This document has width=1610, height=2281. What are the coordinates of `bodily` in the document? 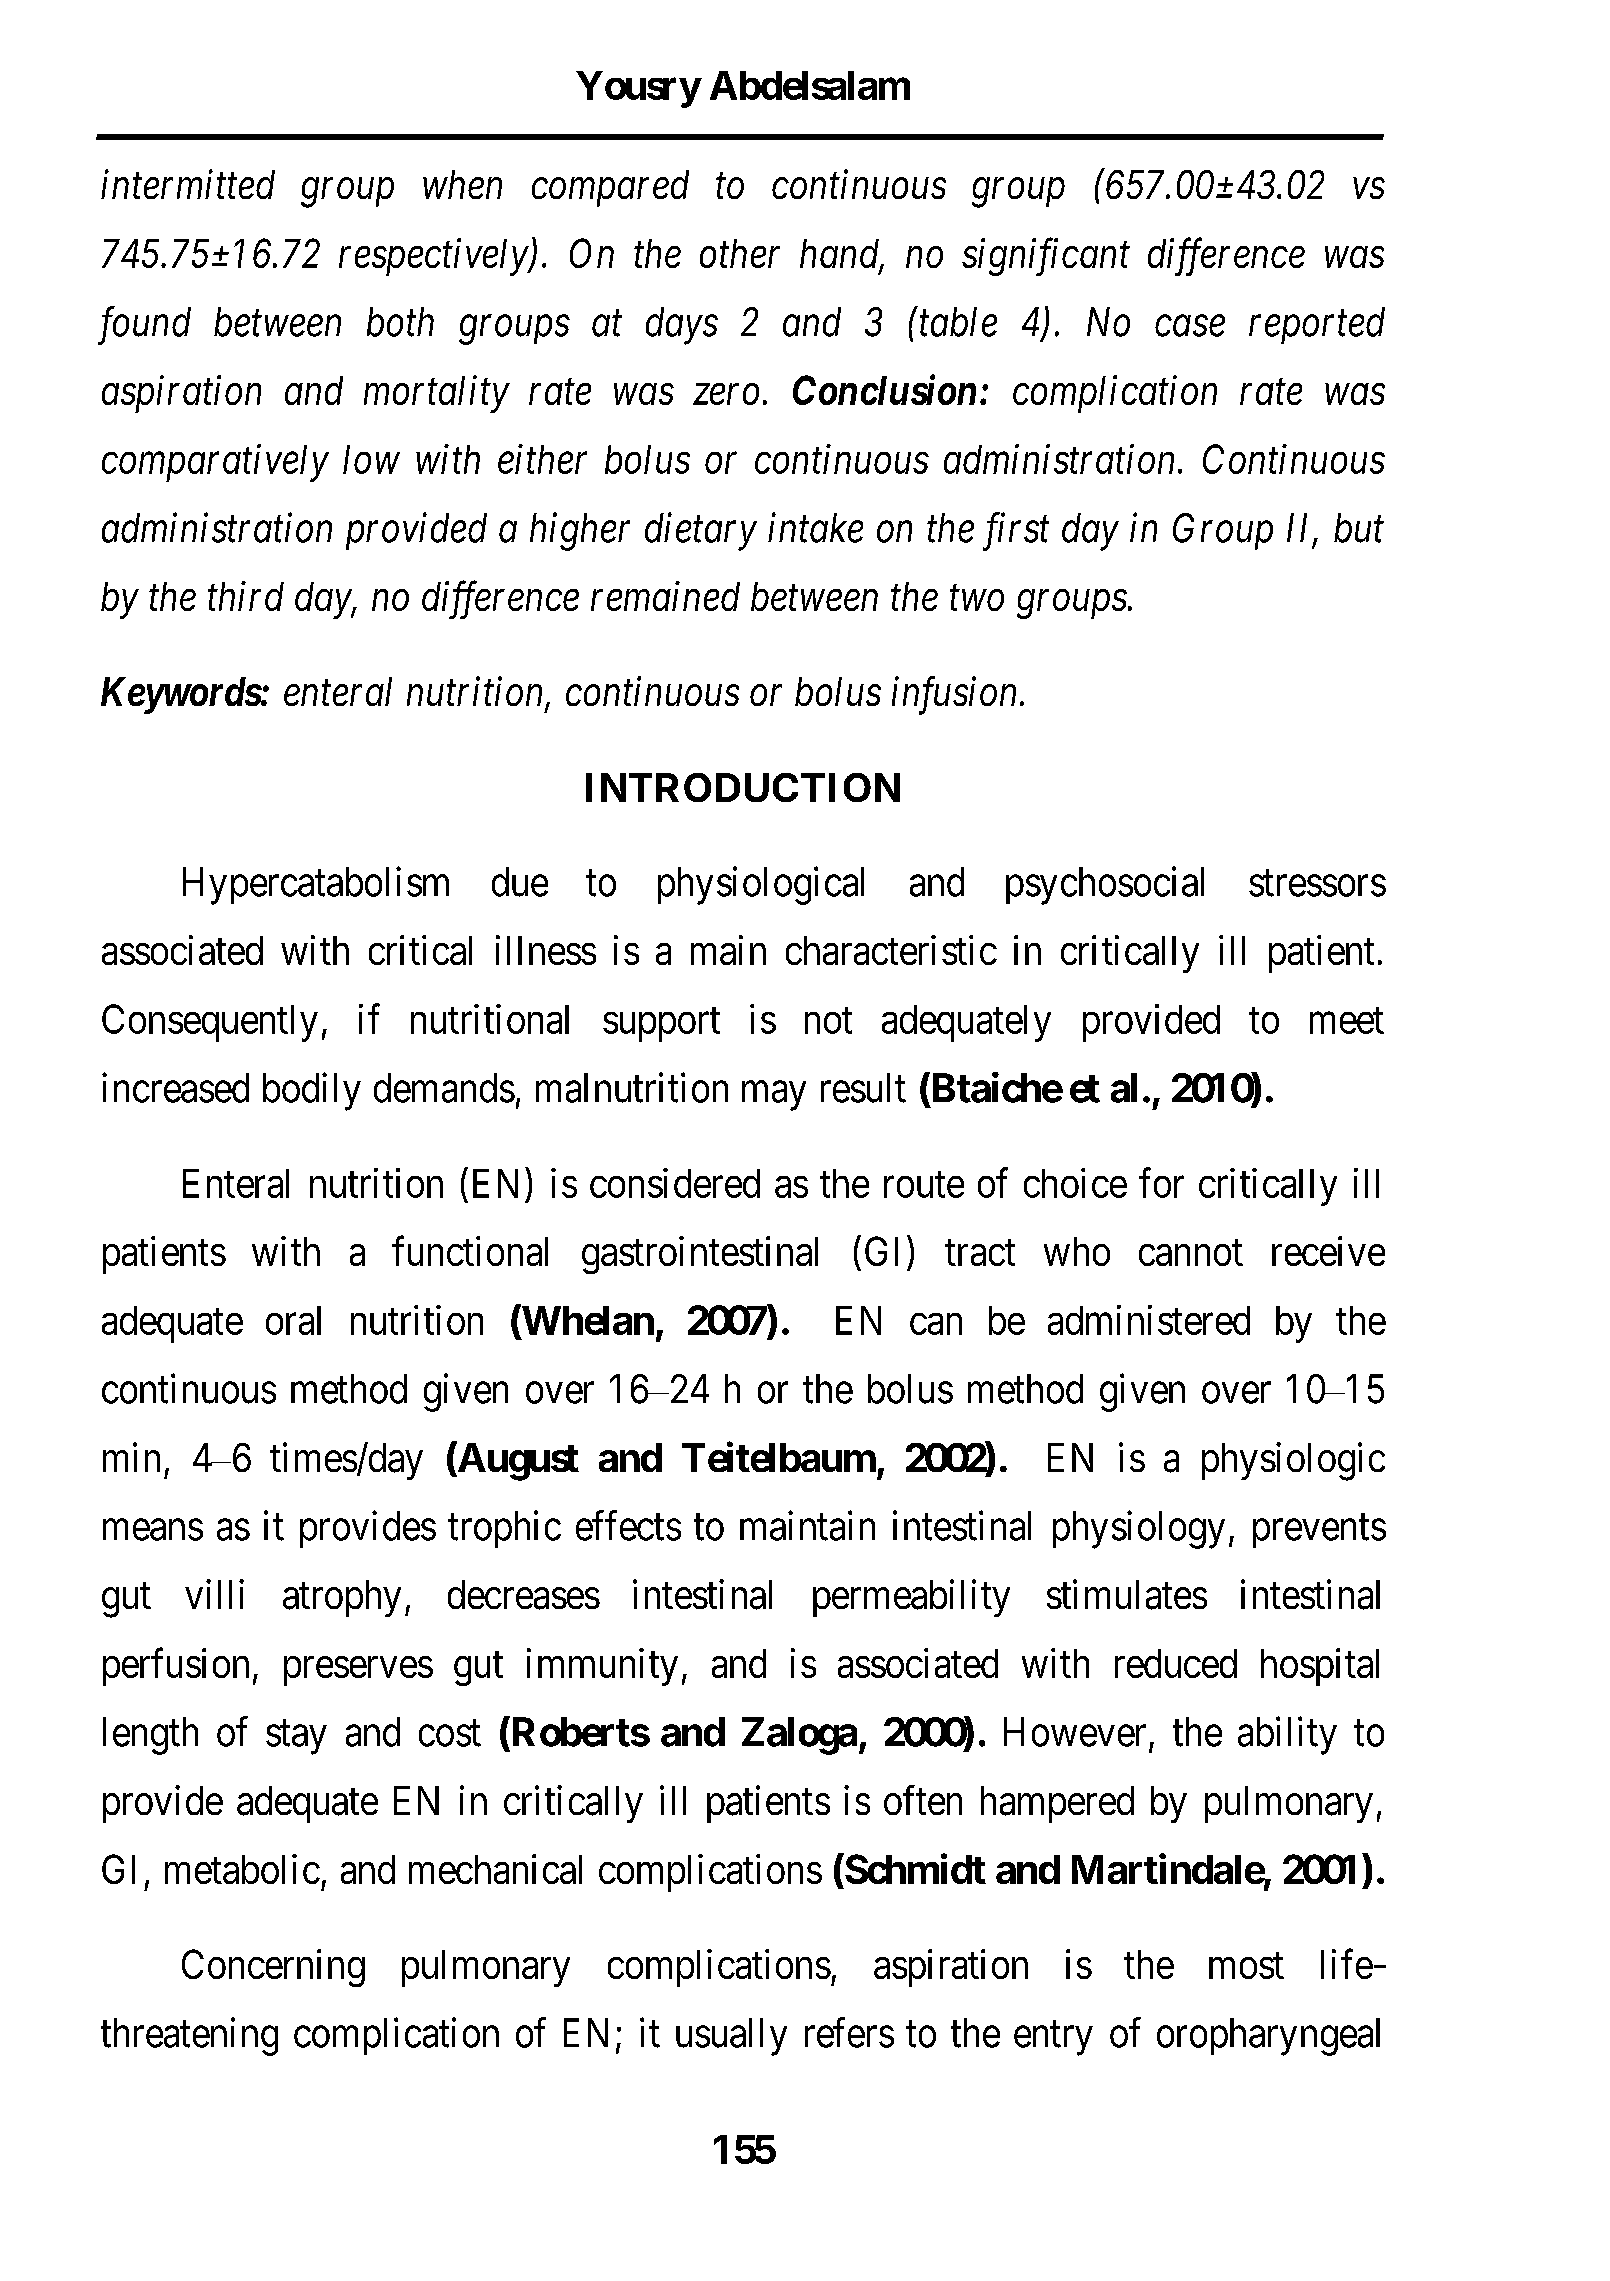 It's located at (312, 1092).
